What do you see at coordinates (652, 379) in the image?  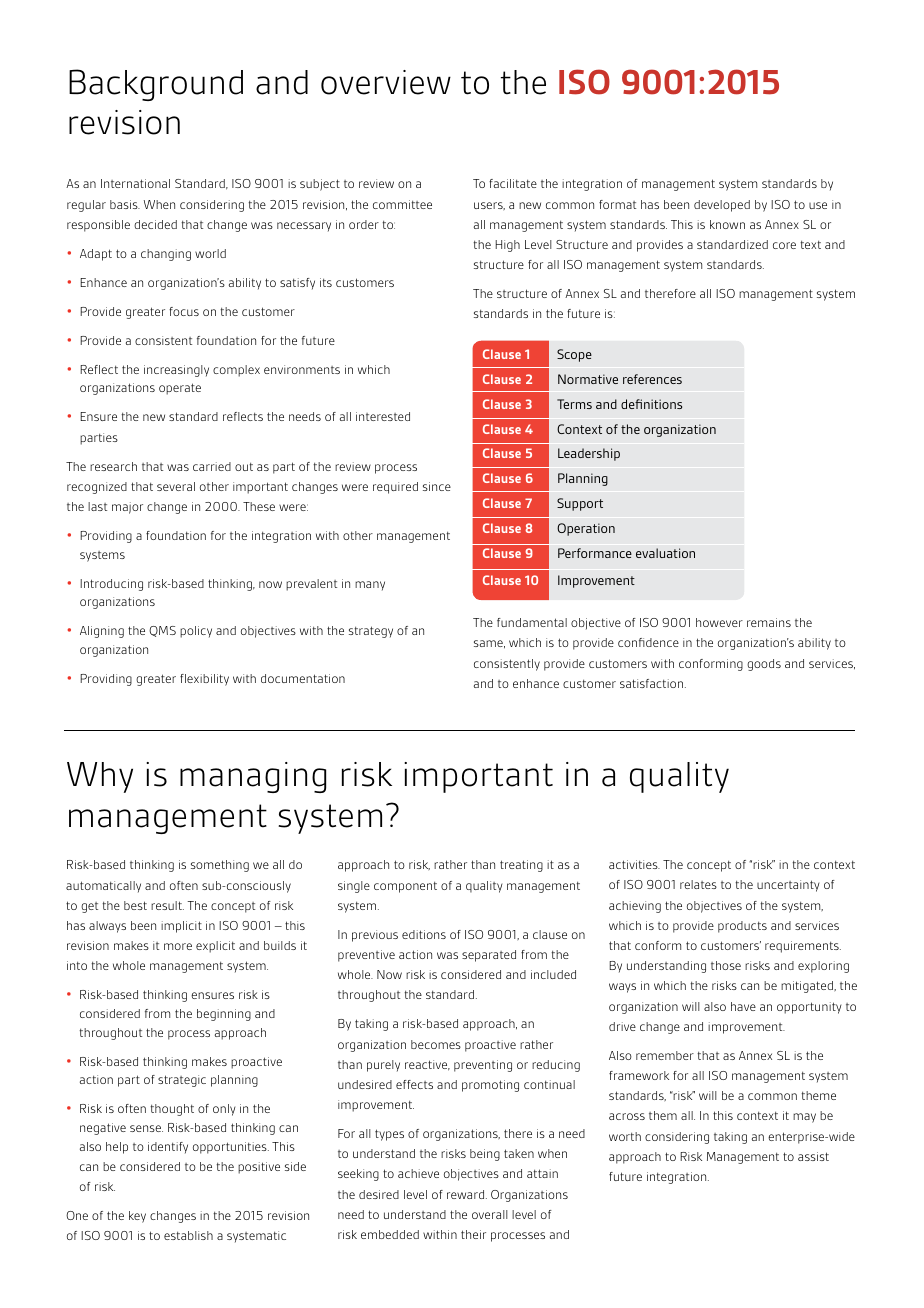 I see `references` at bounding box center [652, 379].
